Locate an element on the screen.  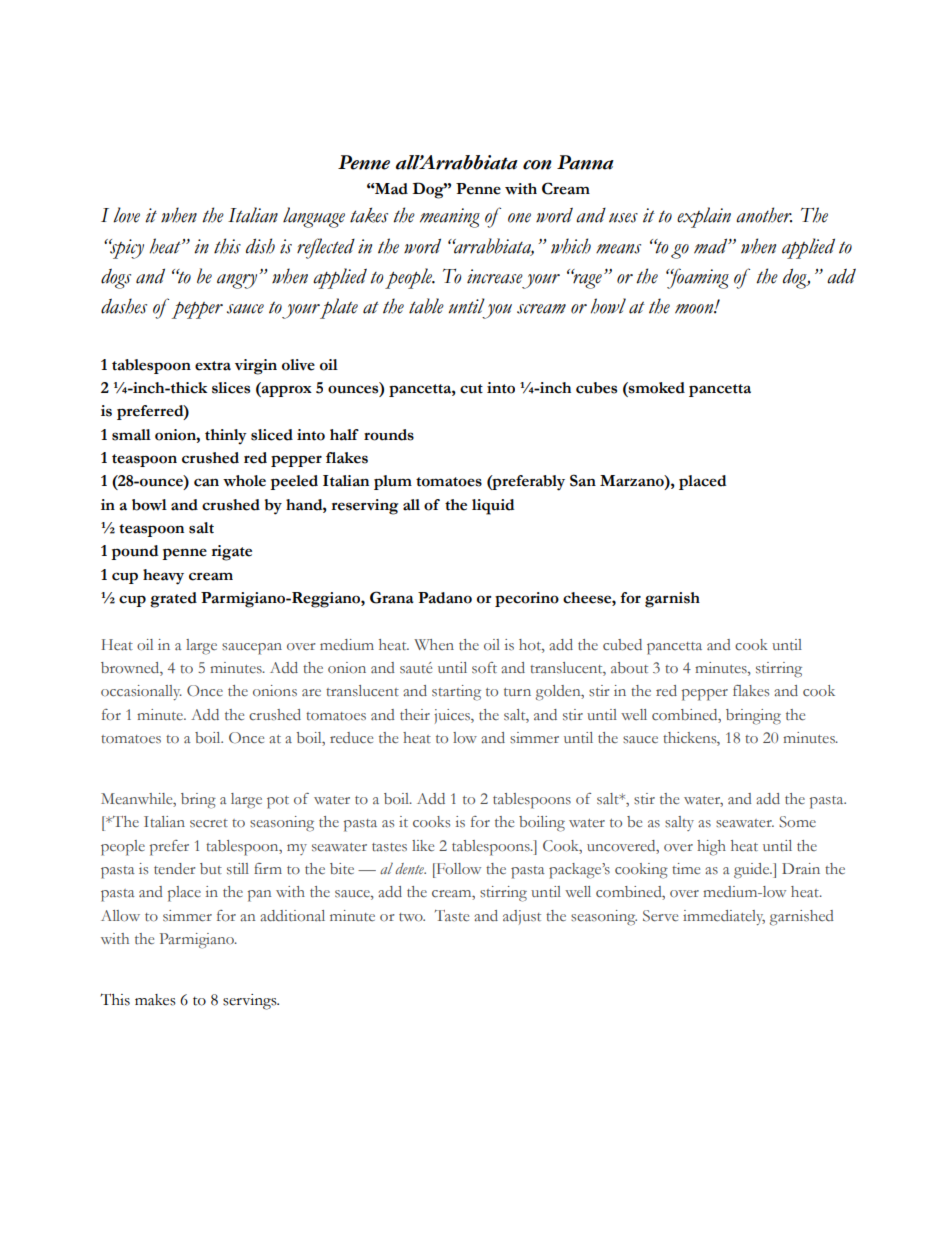
love is located at coordinates (126, 215).
